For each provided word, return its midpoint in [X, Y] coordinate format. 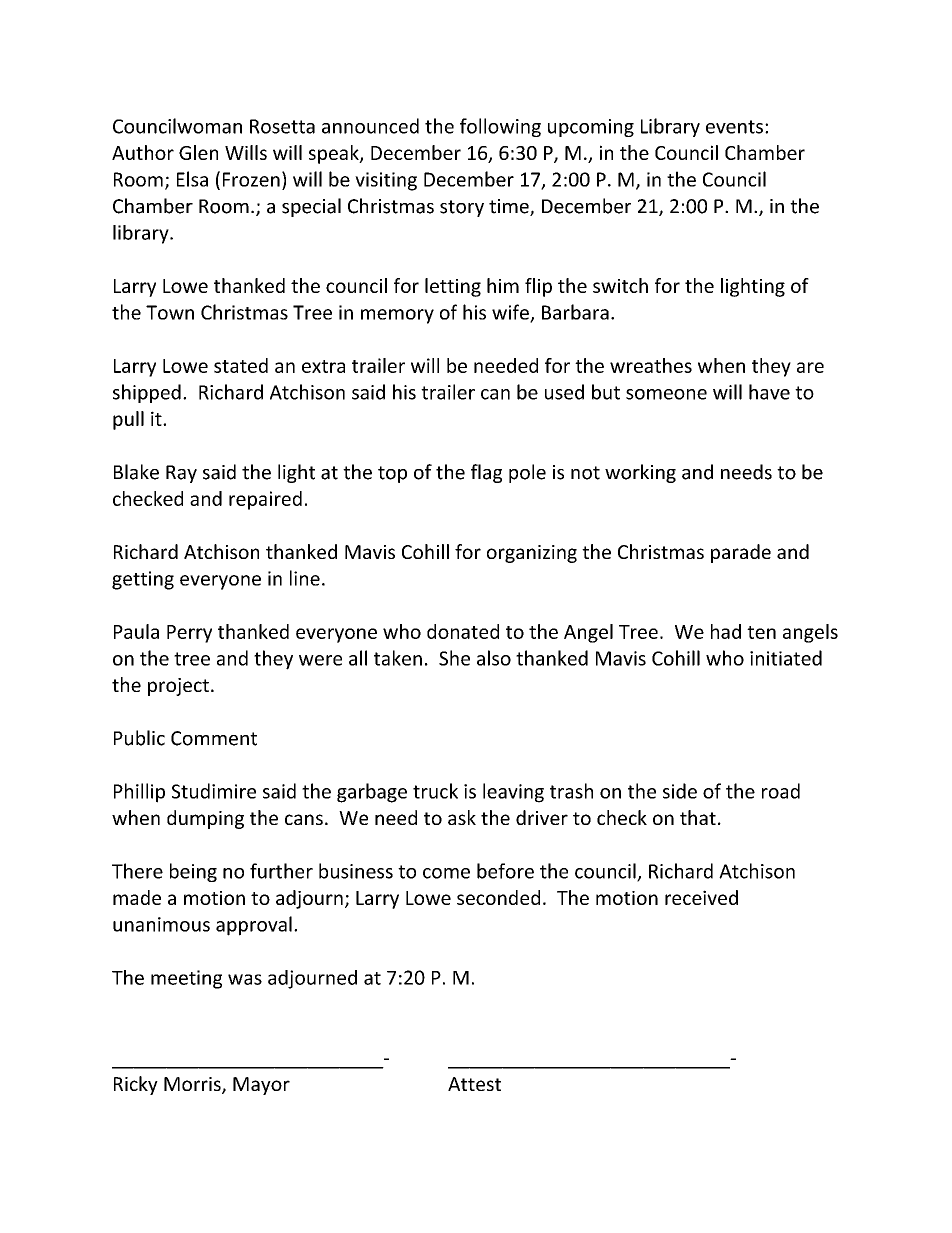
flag [486, 473]
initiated [786, 658]
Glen [198, 152]
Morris [193, 1085]
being [193, 872]
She [454, 658]
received [701, 897]
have [769, 392]
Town [170, 312]
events [734, 127]
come [446, 873]
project [178, 687]
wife [511, 313]
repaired [265, 500]
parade [741, 553]
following [500, 127]
